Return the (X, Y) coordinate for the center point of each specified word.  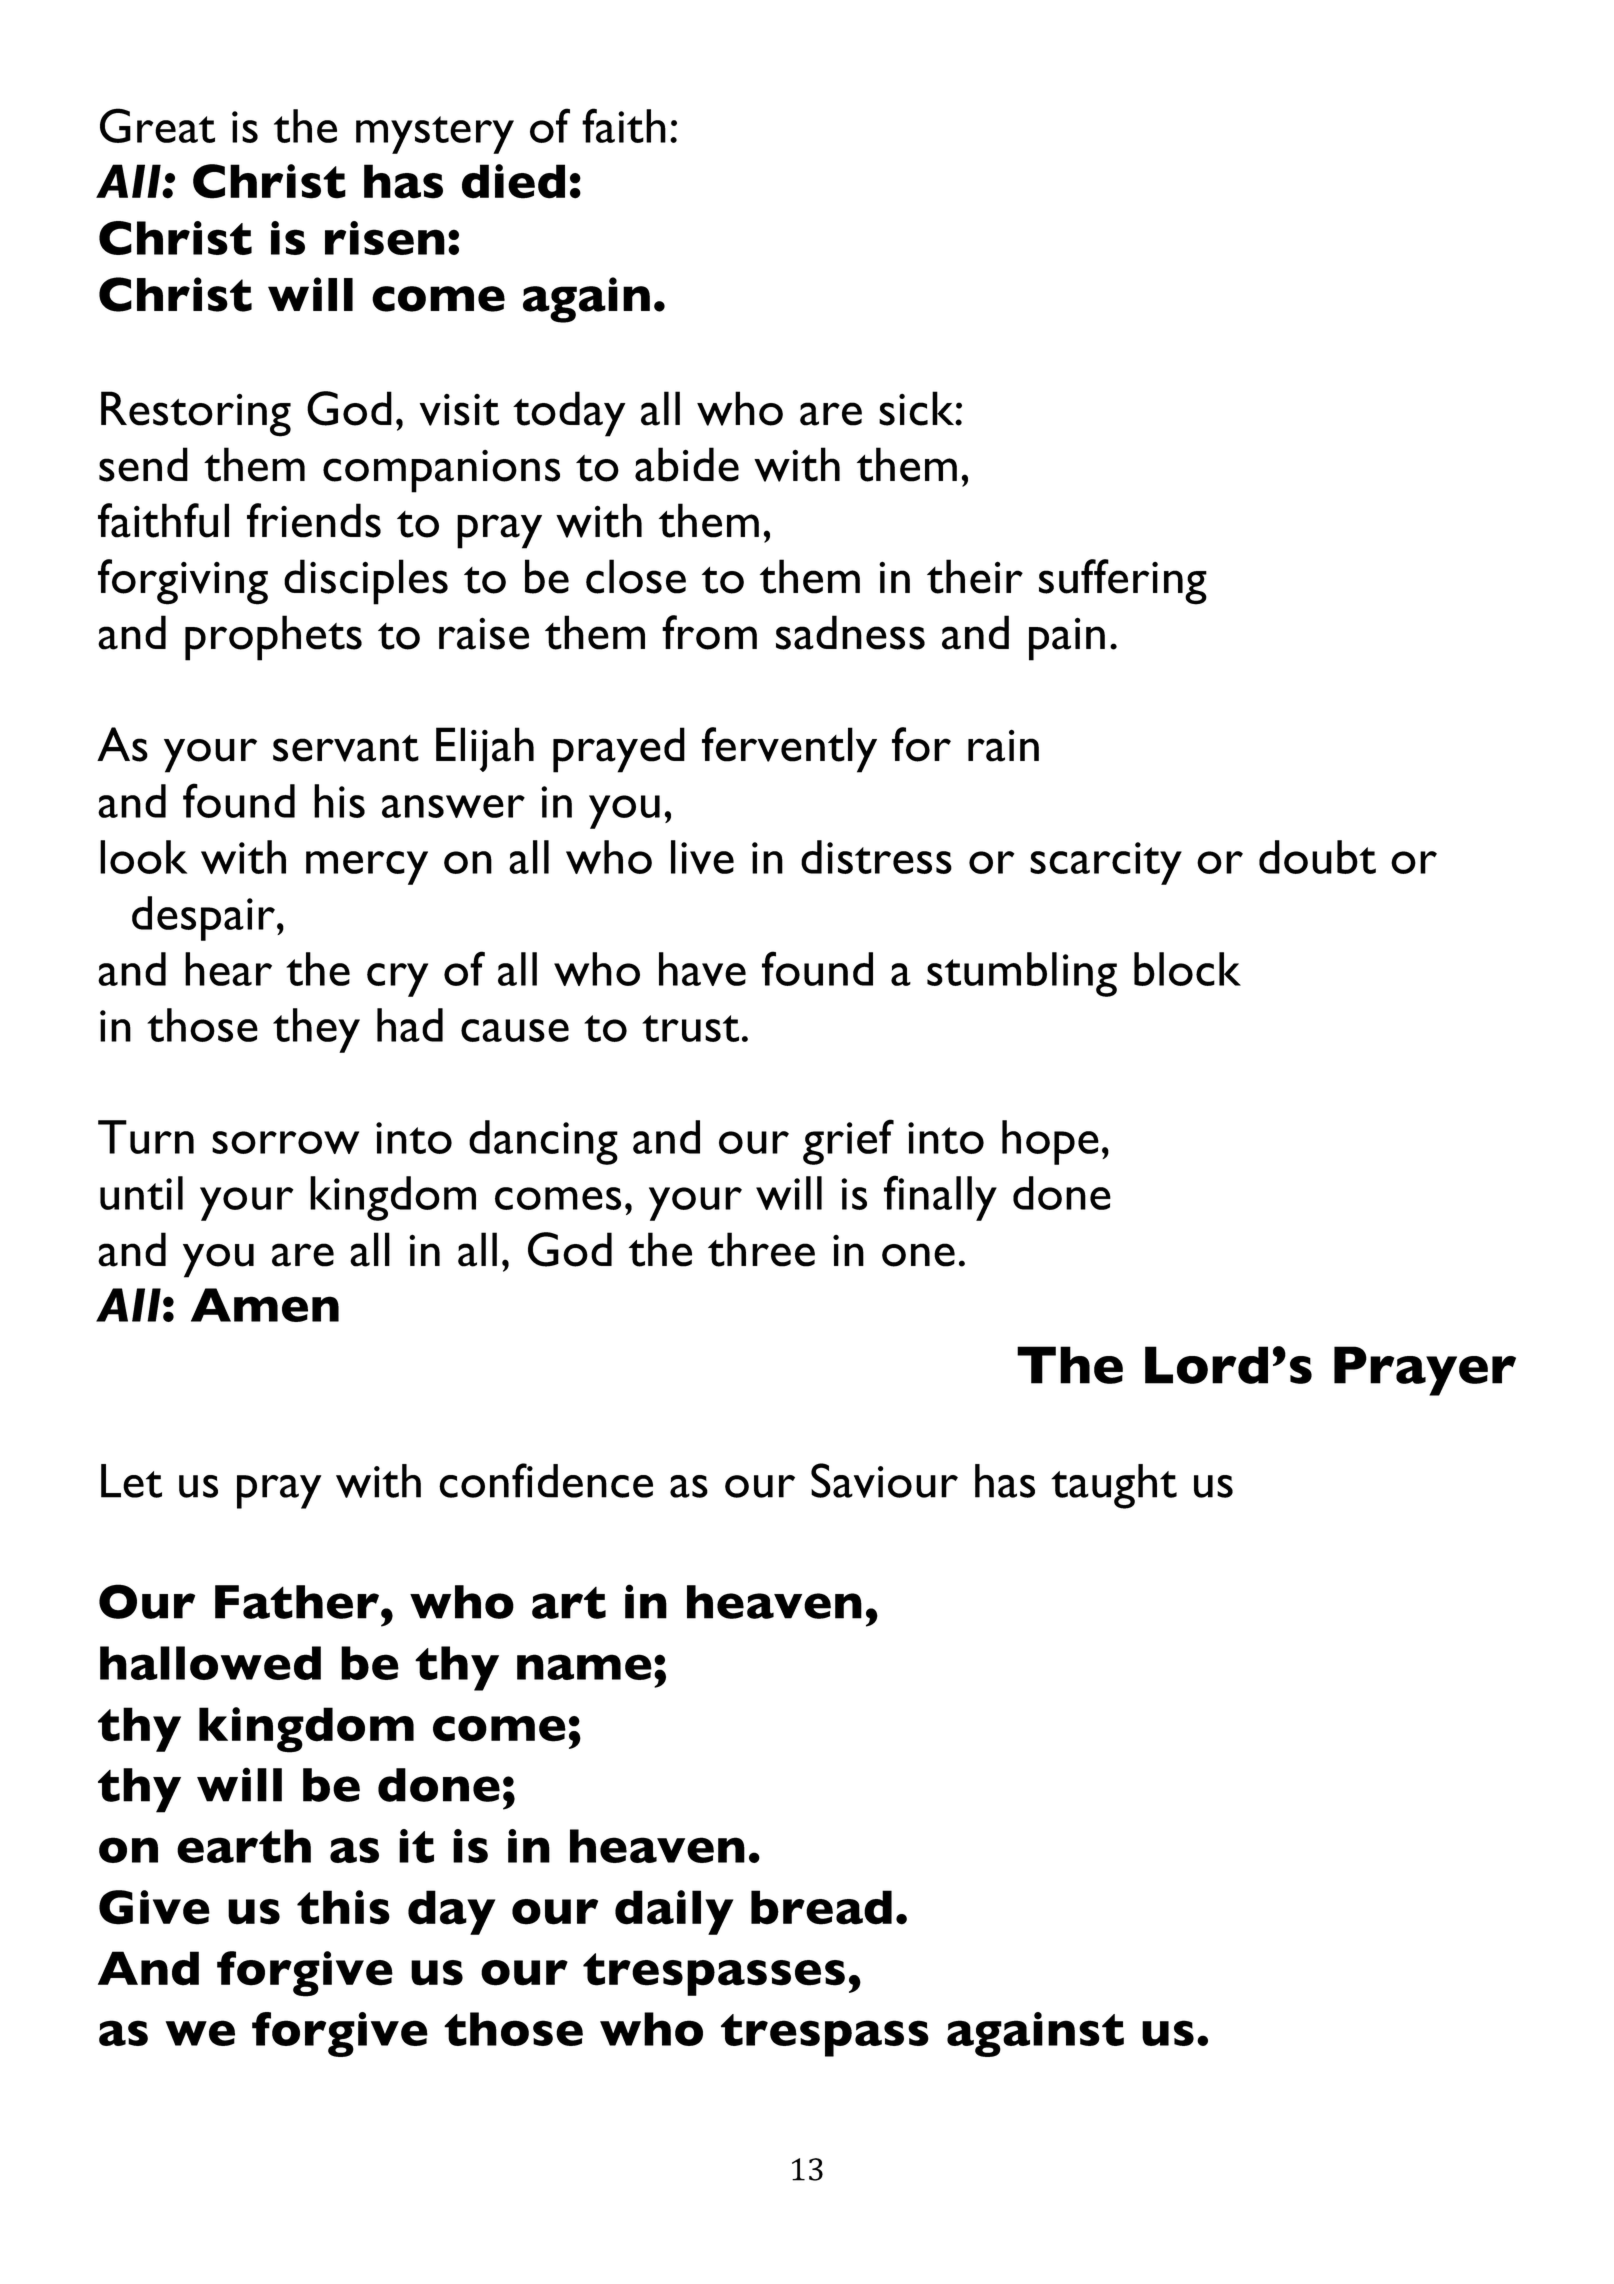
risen (385, 238)
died (513, 181)
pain (1067, 639)
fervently (789, 750)
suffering (1123, 582)
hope (1050, 1142)
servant (346, 748)
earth (244, 1846)
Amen (265, 1305)
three (761, 1249)
